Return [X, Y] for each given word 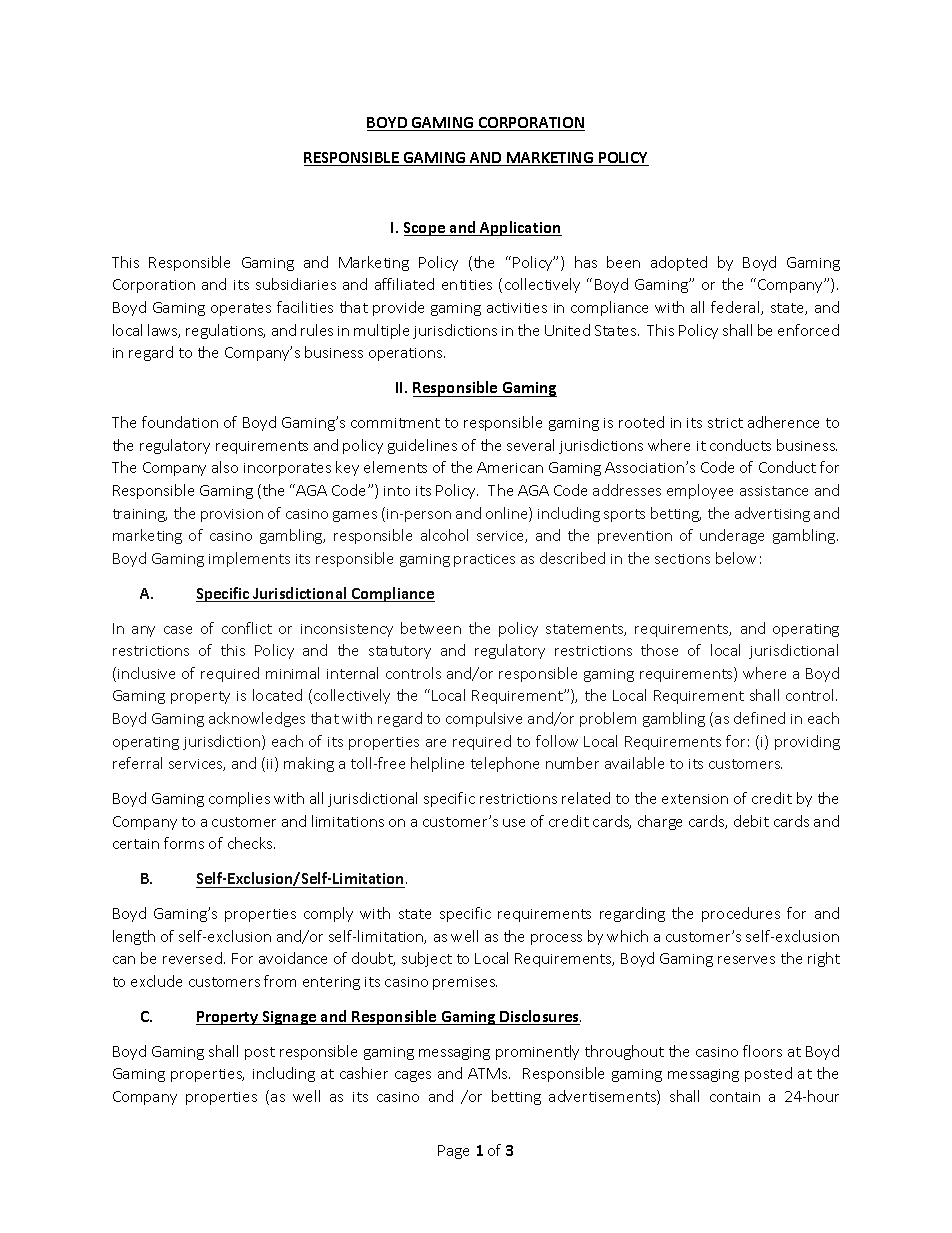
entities [467, 285]
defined [759, 718]
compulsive [484, 719]
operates [241, 309]
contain [735, 1097]
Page [453, 1152]
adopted [679, 263]
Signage [289, 1018]
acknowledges [257, 719]
